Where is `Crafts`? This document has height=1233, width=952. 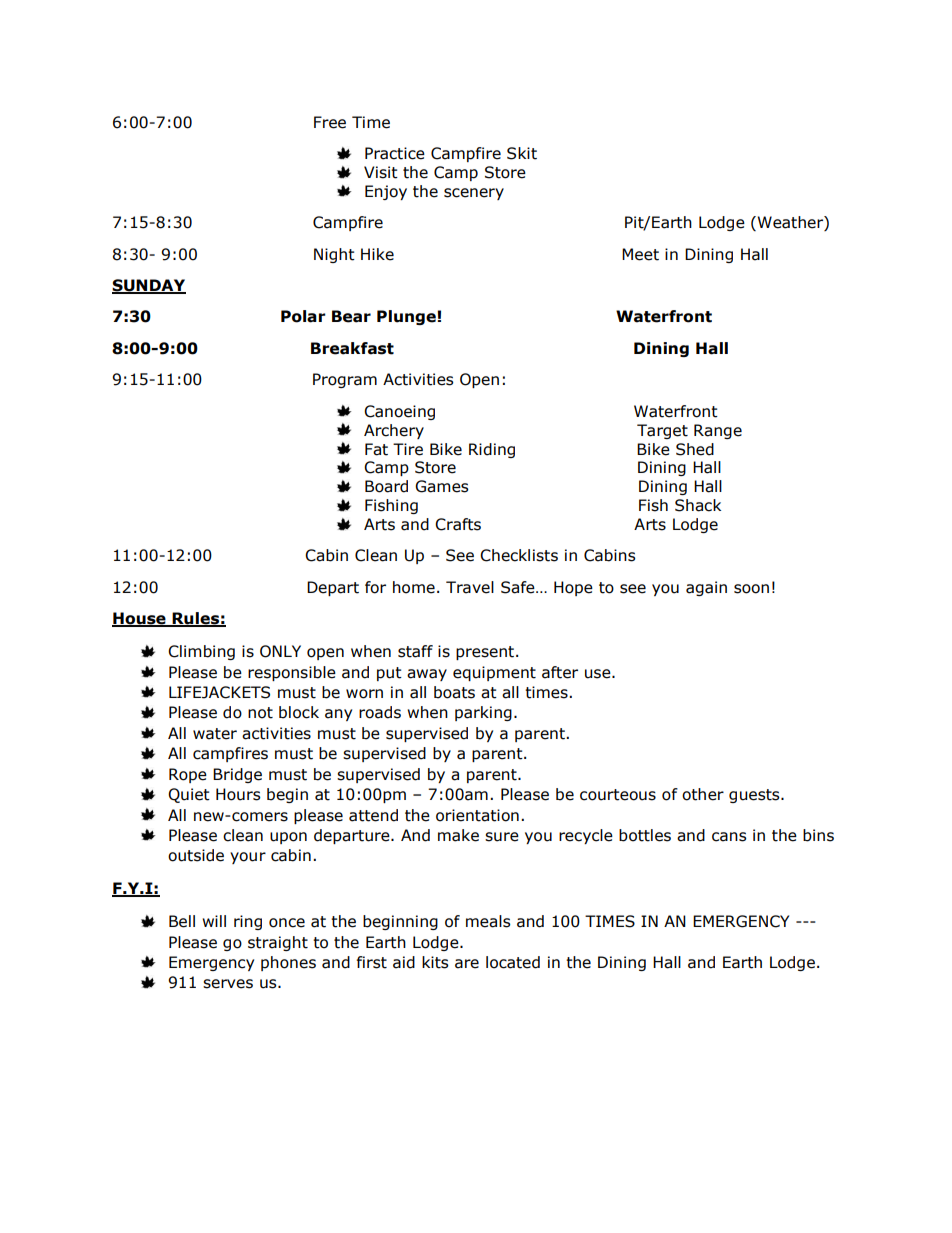
Crafts is located at coordinates (458, 524).
